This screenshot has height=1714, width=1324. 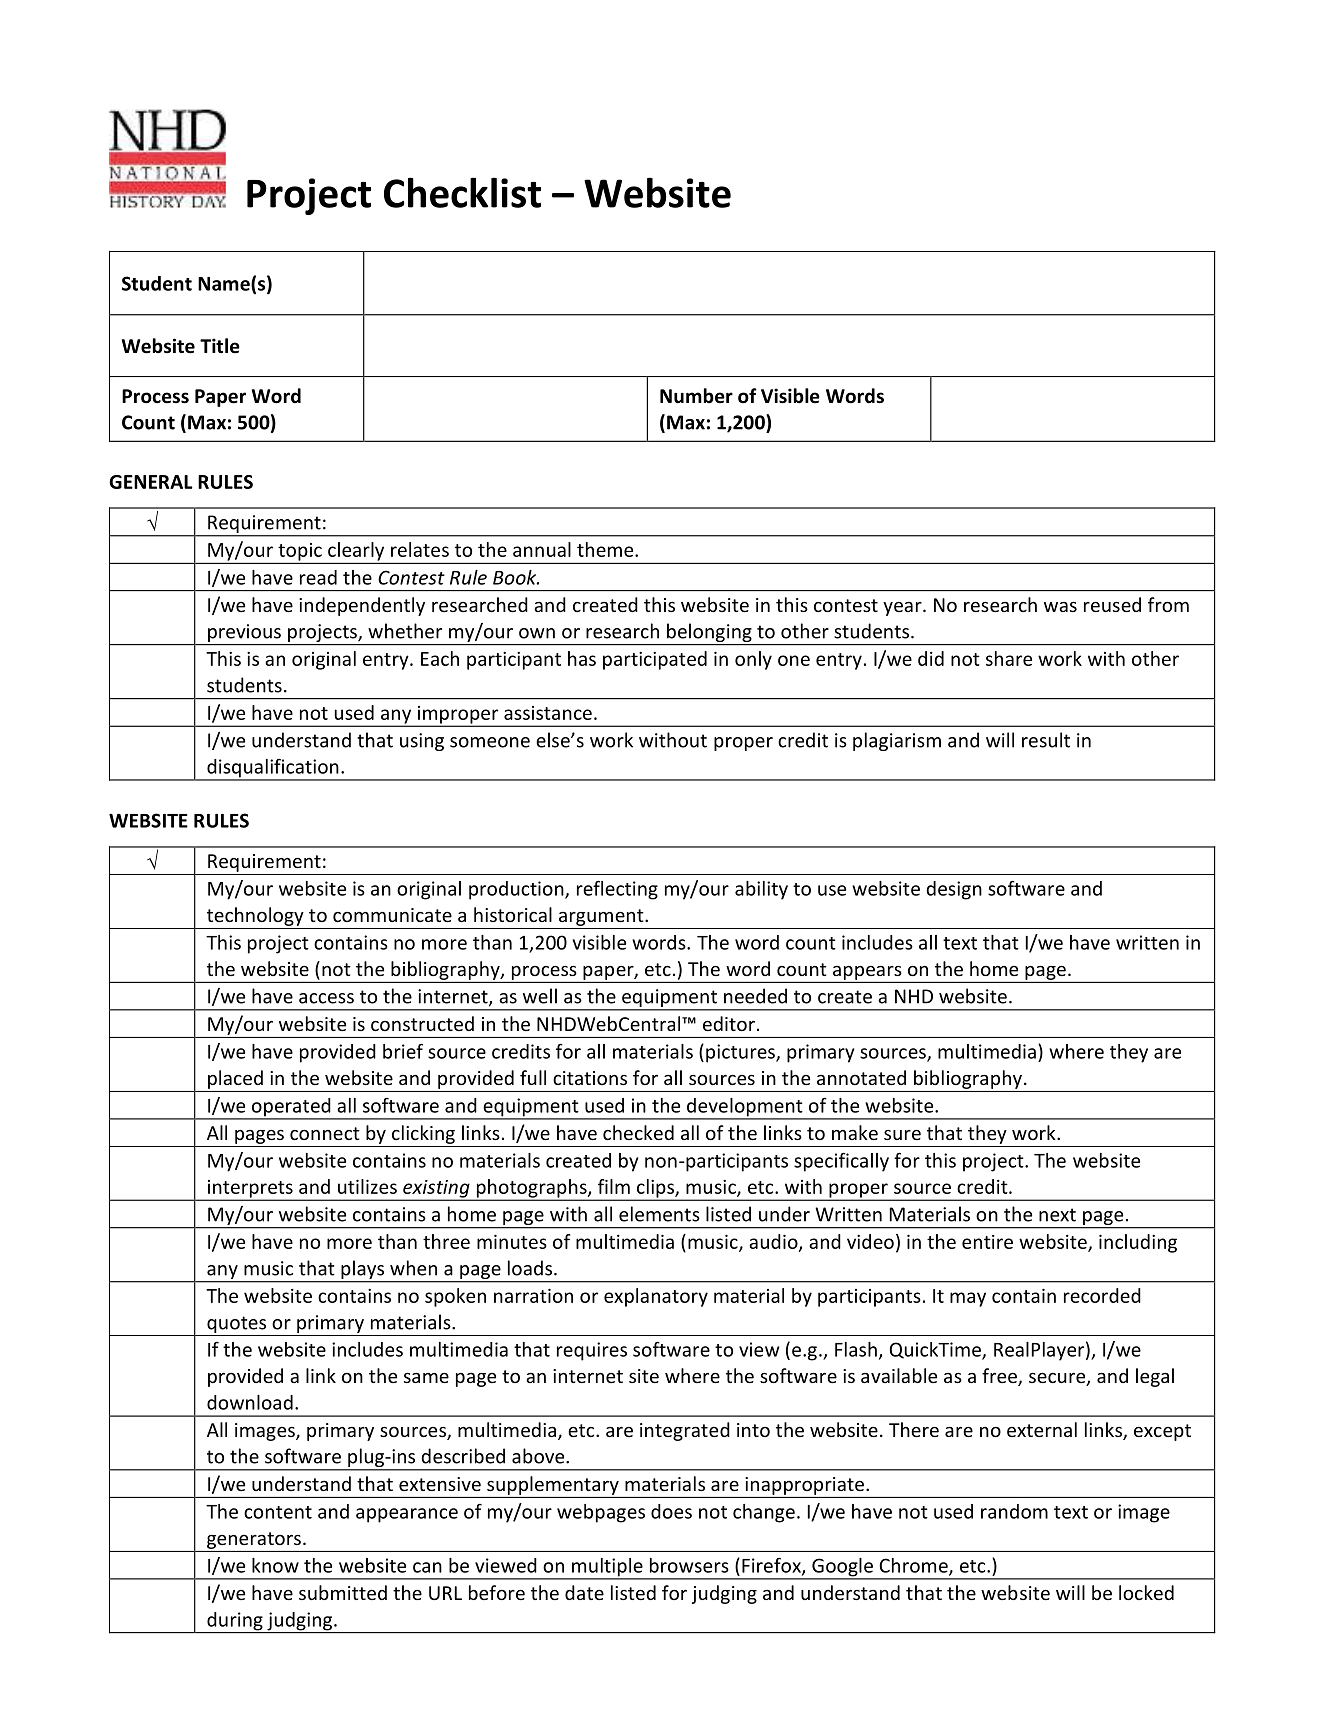 What do you see at coordinates (729, 1023) in the screenshot?
I see `editor` at bounding box center [729, 1023].
